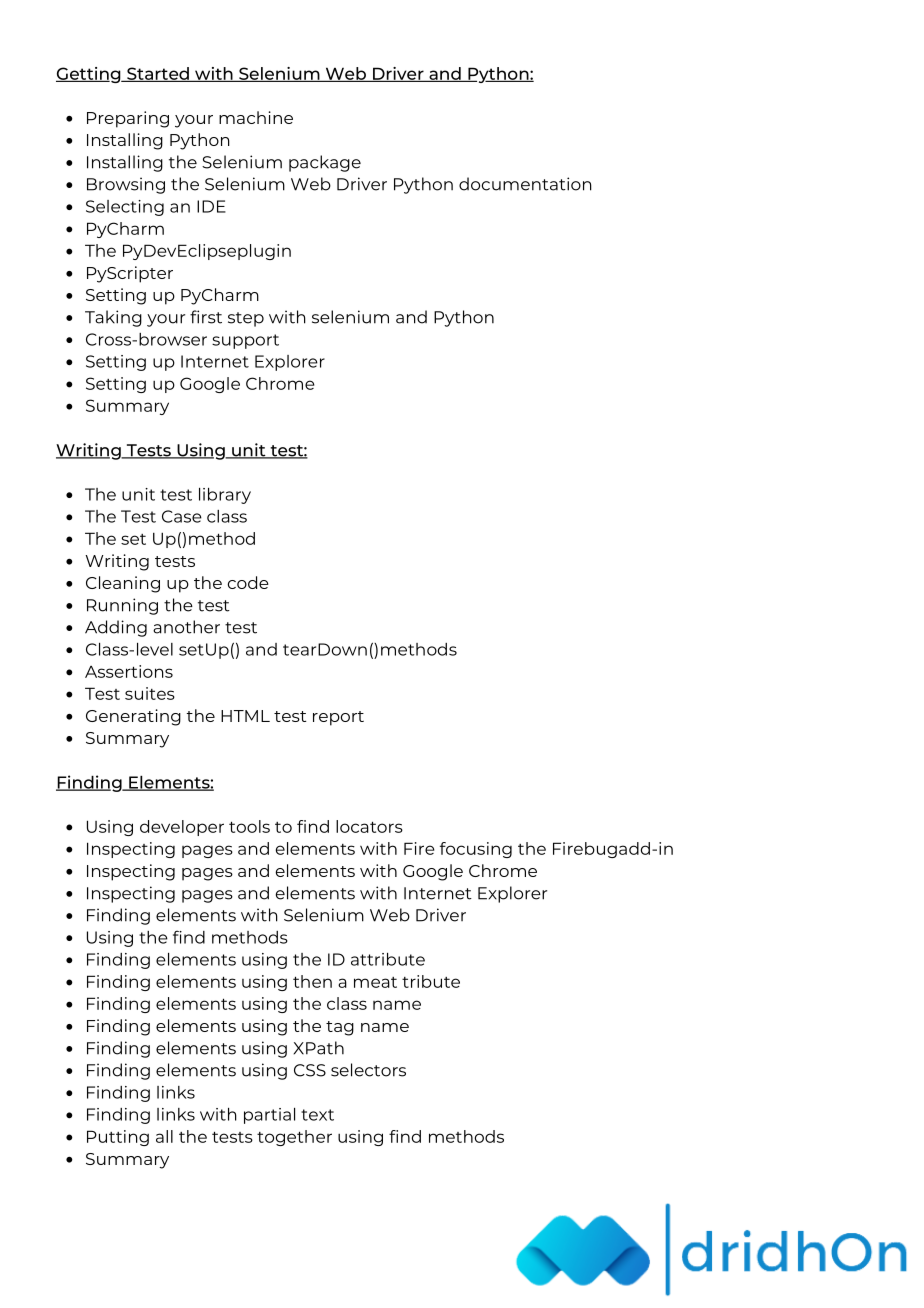 This screenshot has width=924, height=1308. I want to click on package, so click(325, 163).
